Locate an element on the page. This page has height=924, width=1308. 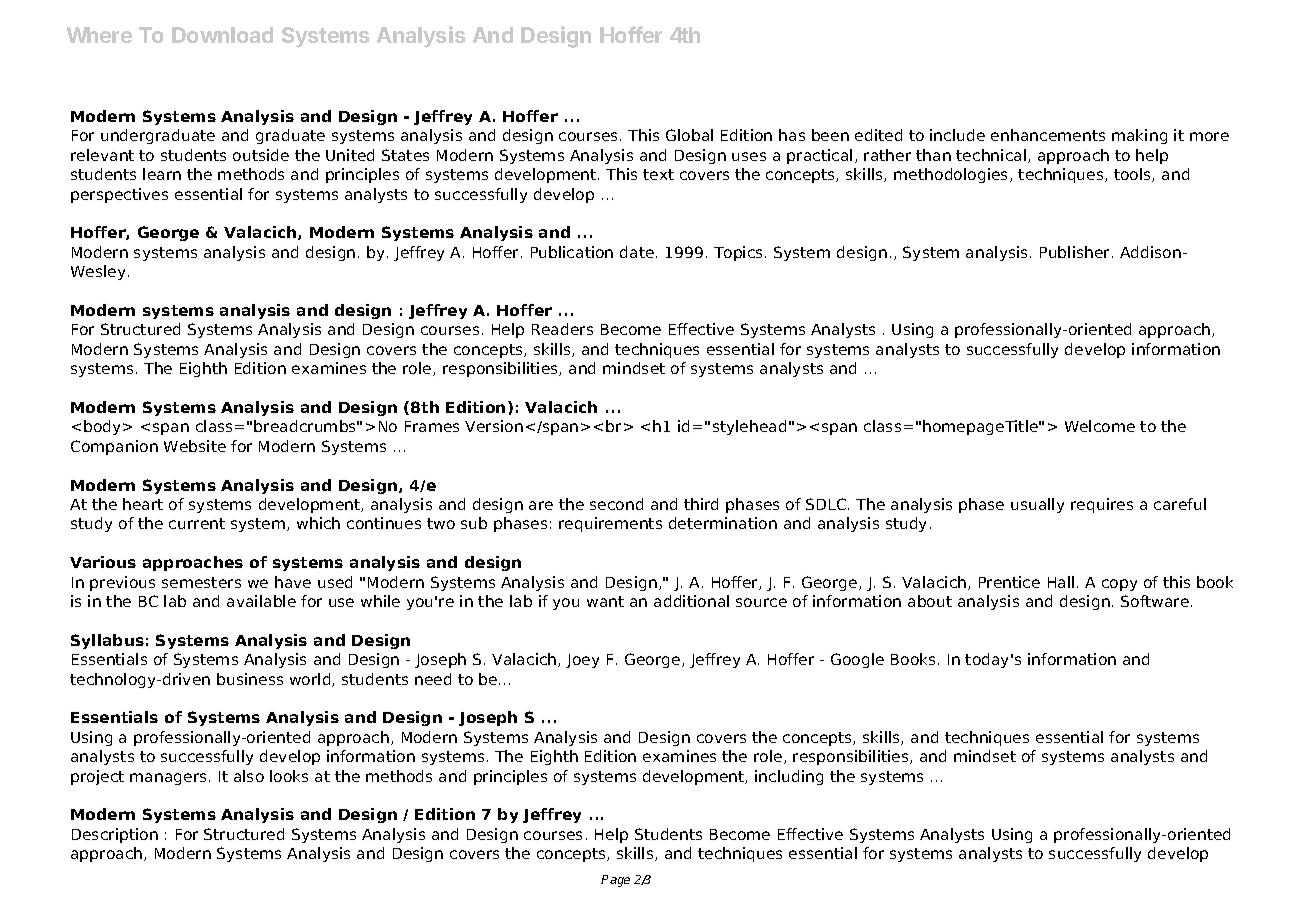
Download is located at coordinates (222, 35).
